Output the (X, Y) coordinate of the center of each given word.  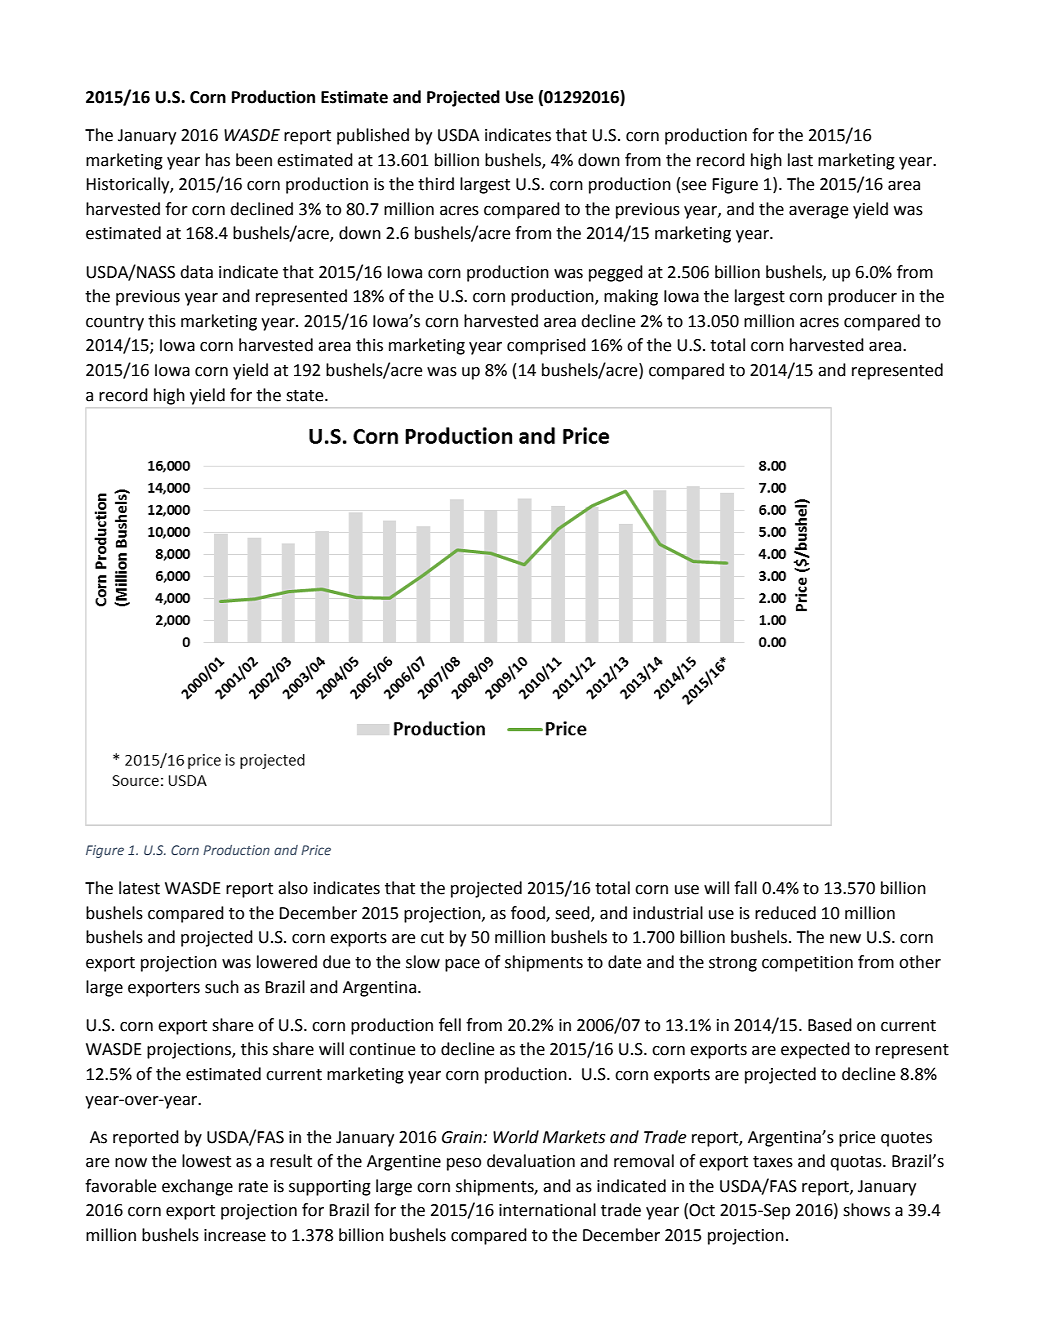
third (436, 184)
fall (745, 888)
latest (139, 888)
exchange (197, 1187)
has (218, 160)
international (547, 1210)
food (529, 913)
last (800, 160)
